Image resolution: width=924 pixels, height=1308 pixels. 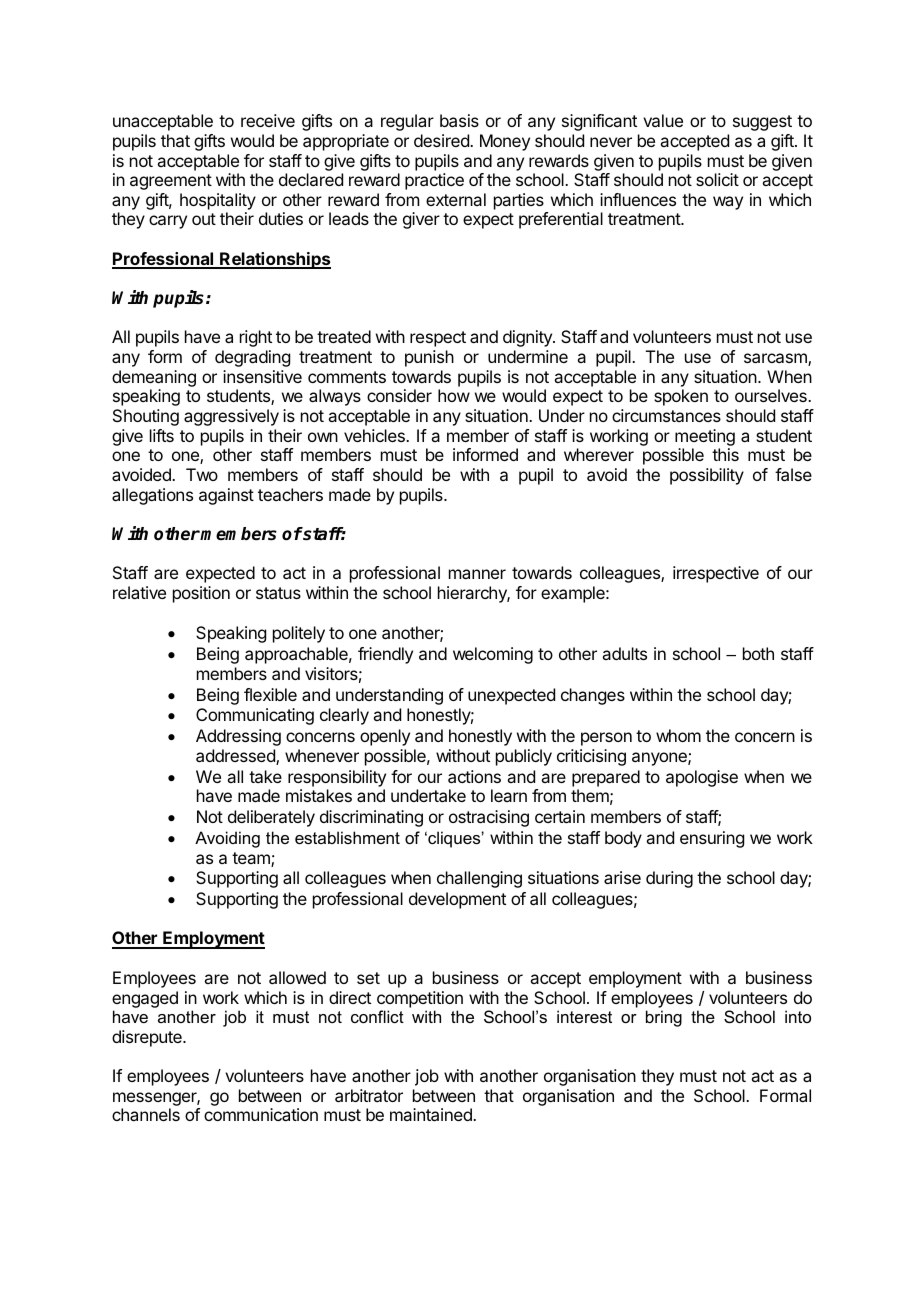 I want to click on Communicating, so click(x=255, y=716).
